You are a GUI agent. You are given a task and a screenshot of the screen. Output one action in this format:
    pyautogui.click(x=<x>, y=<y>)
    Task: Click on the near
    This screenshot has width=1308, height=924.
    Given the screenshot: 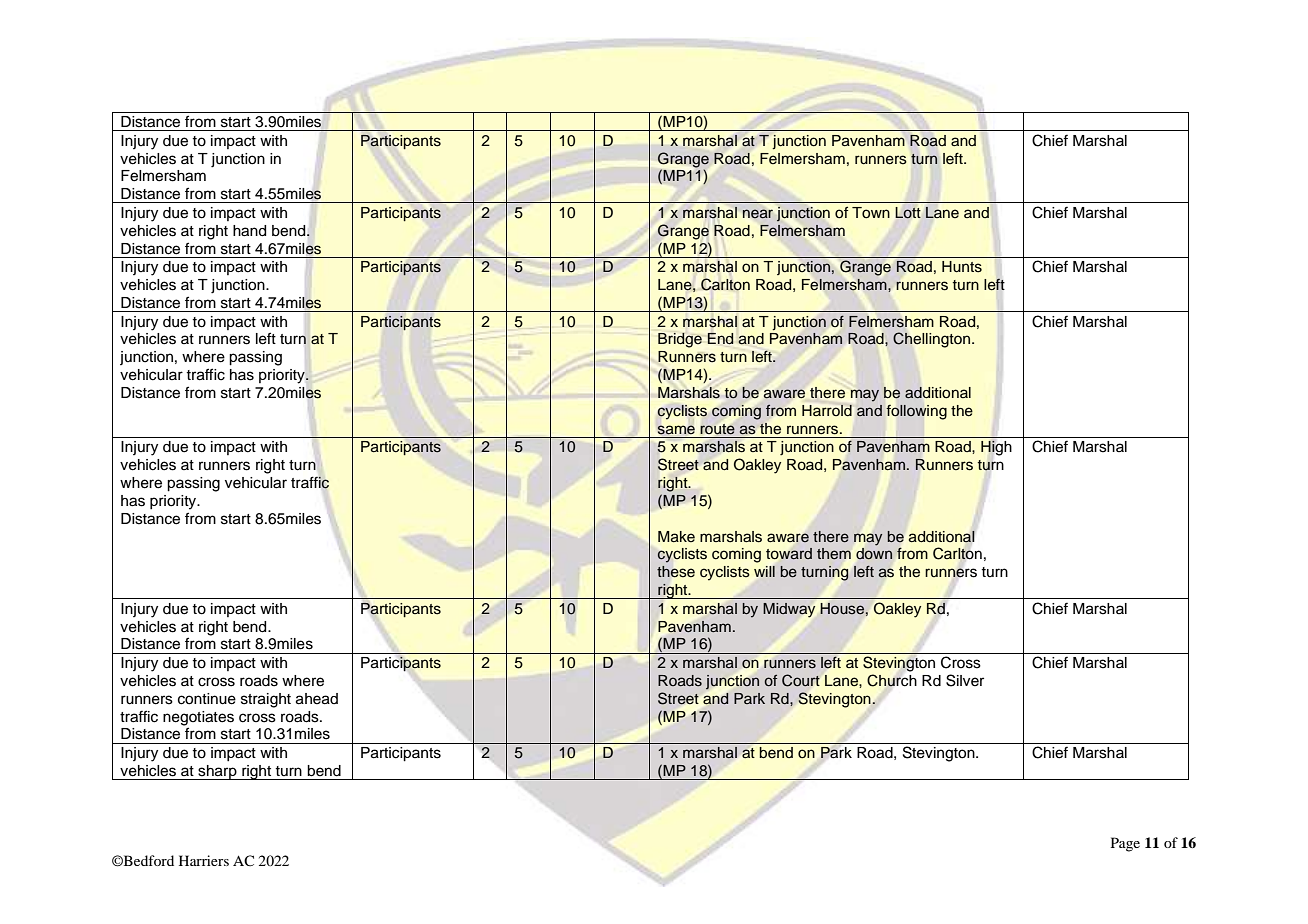 What is the action you would take?
    pyautogui.click(x=758, y=213)
